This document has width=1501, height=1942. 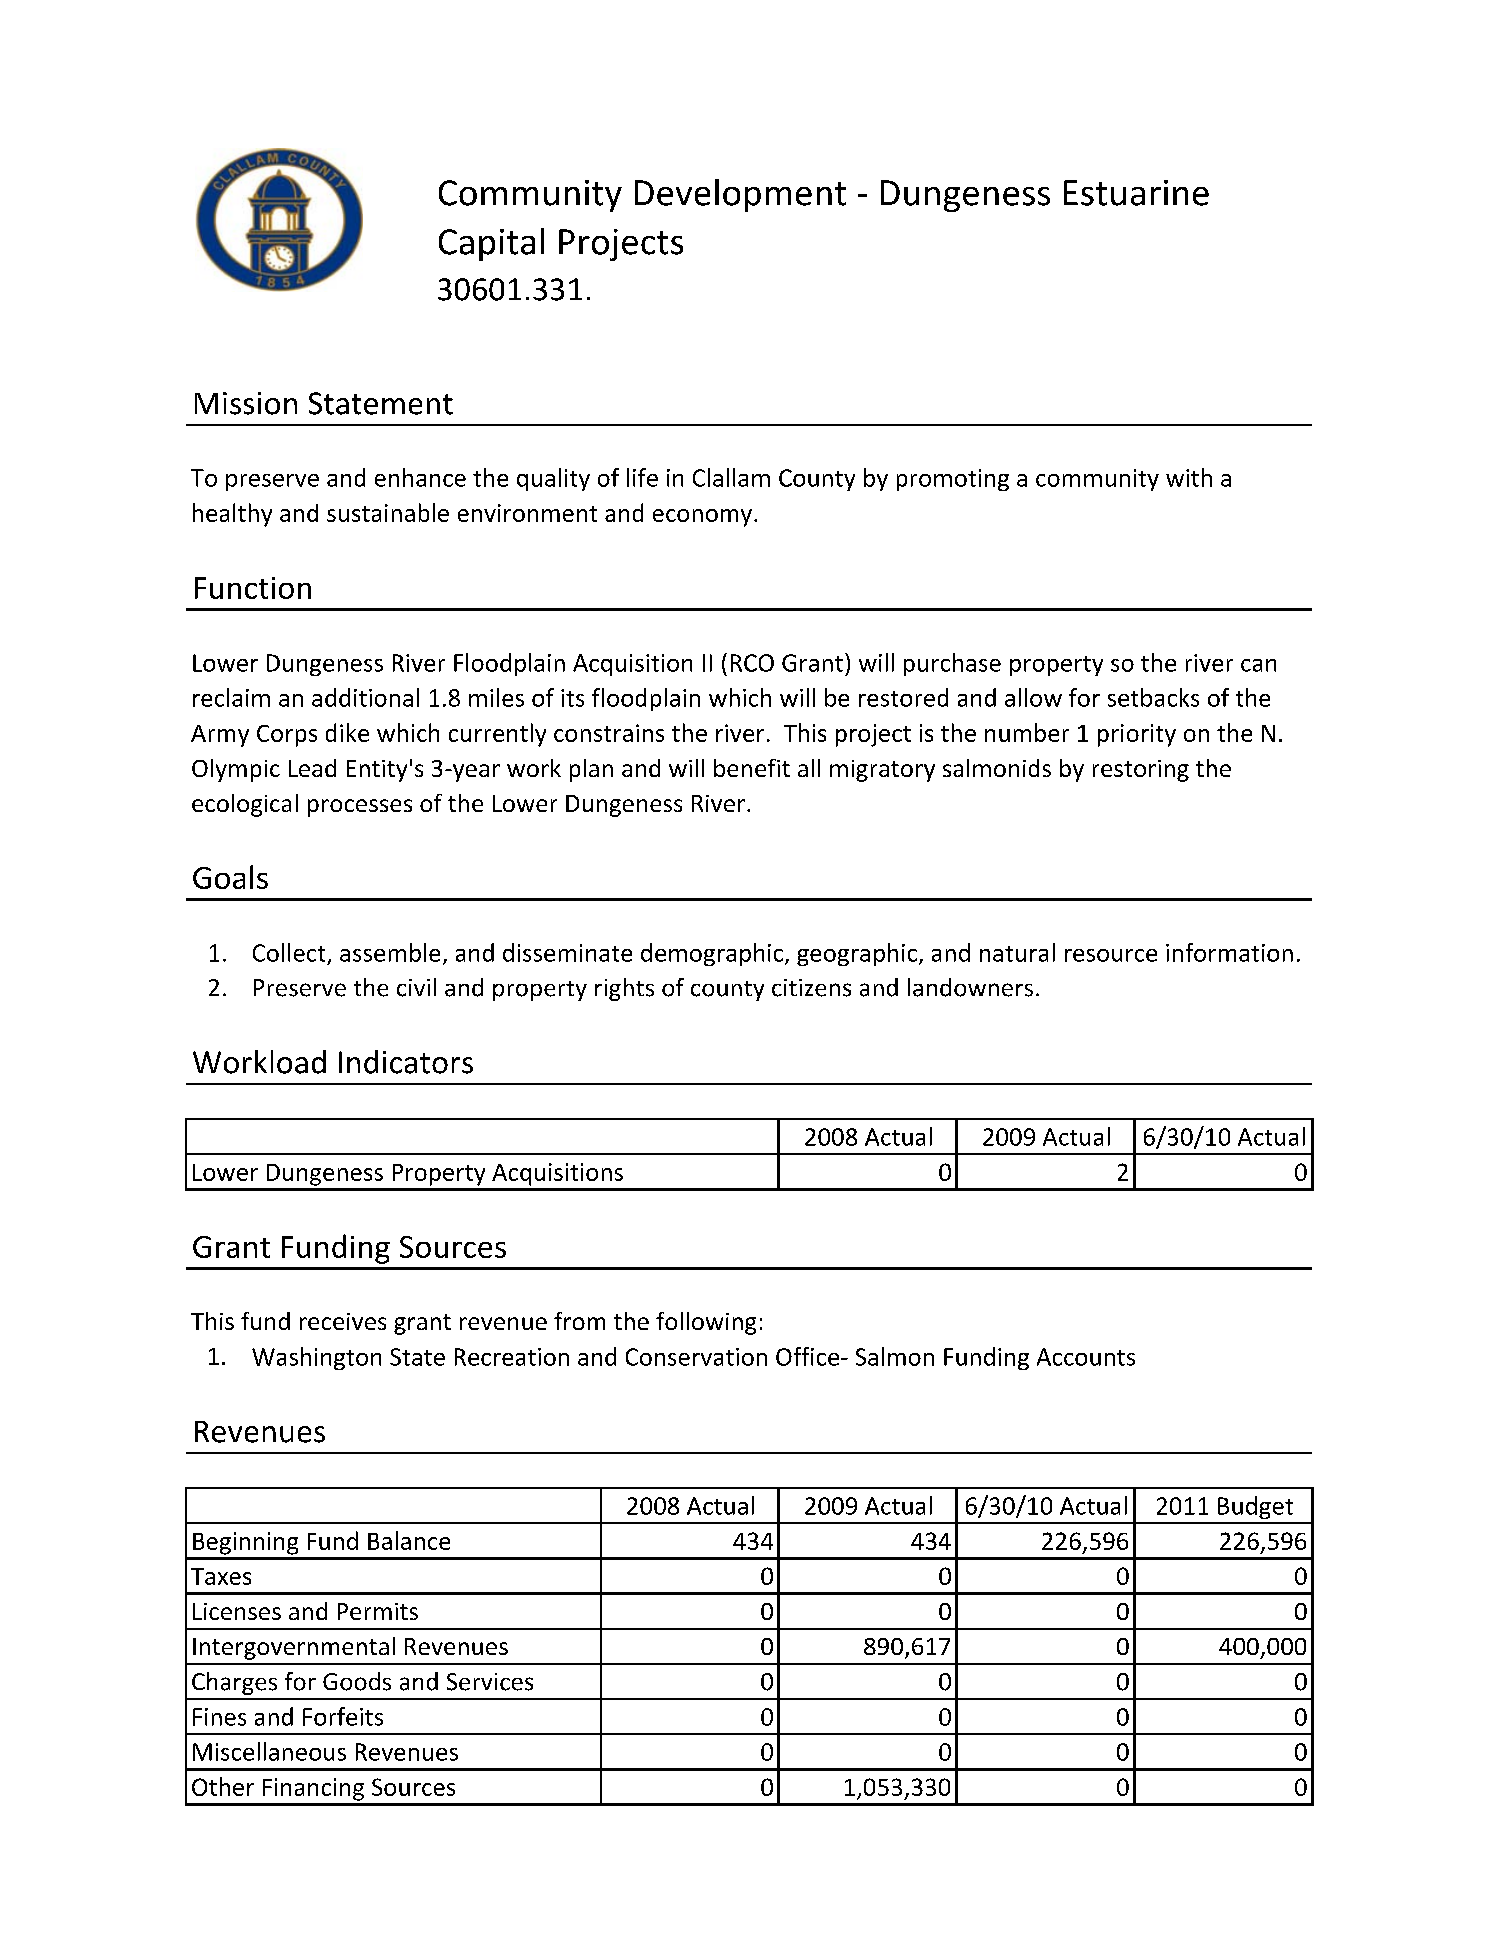 I want to click on Forfeits, so click(x=343, y=1716).
